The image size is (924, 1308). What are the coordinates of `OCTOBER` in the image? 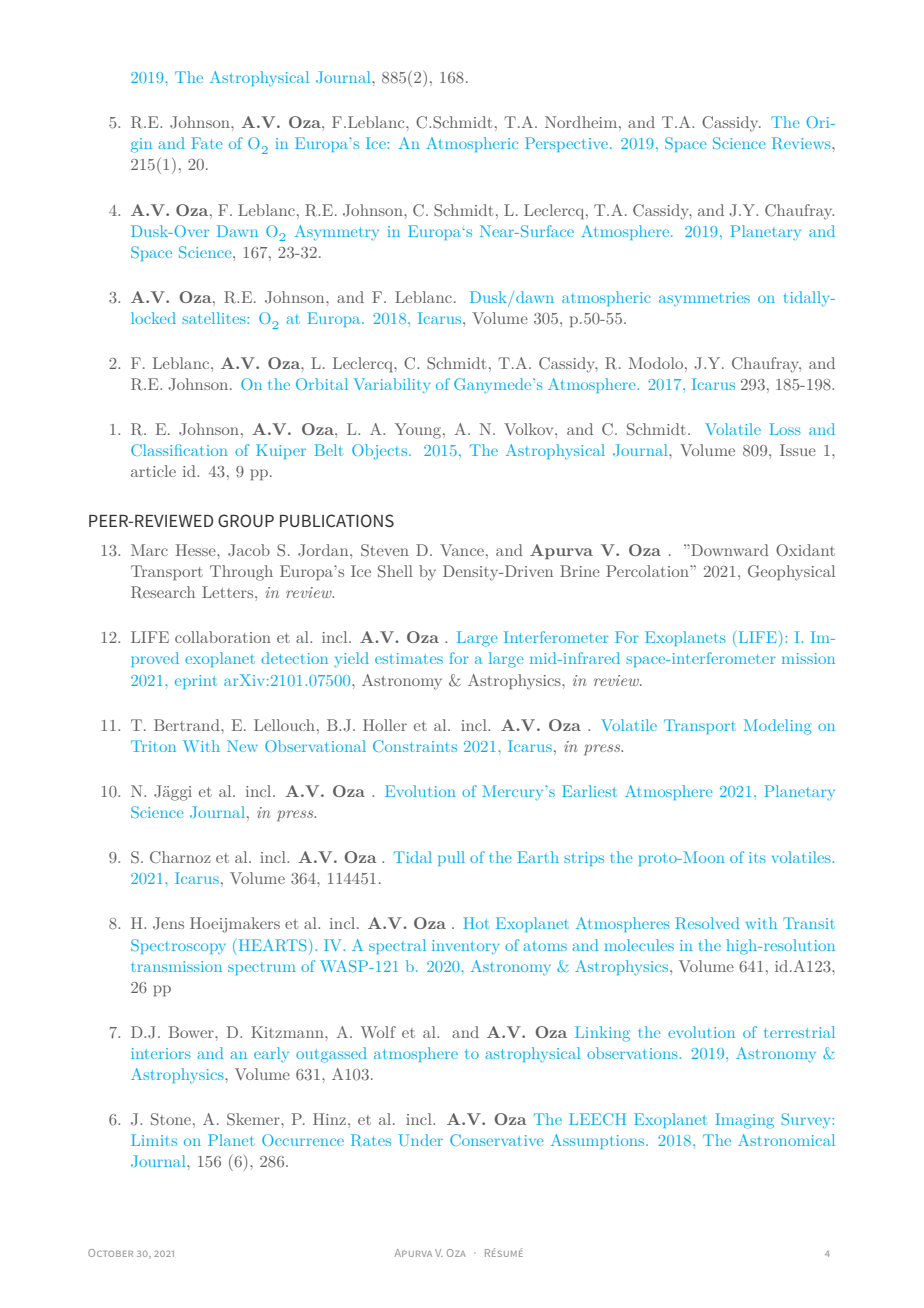 It's located at (110, 1253).
